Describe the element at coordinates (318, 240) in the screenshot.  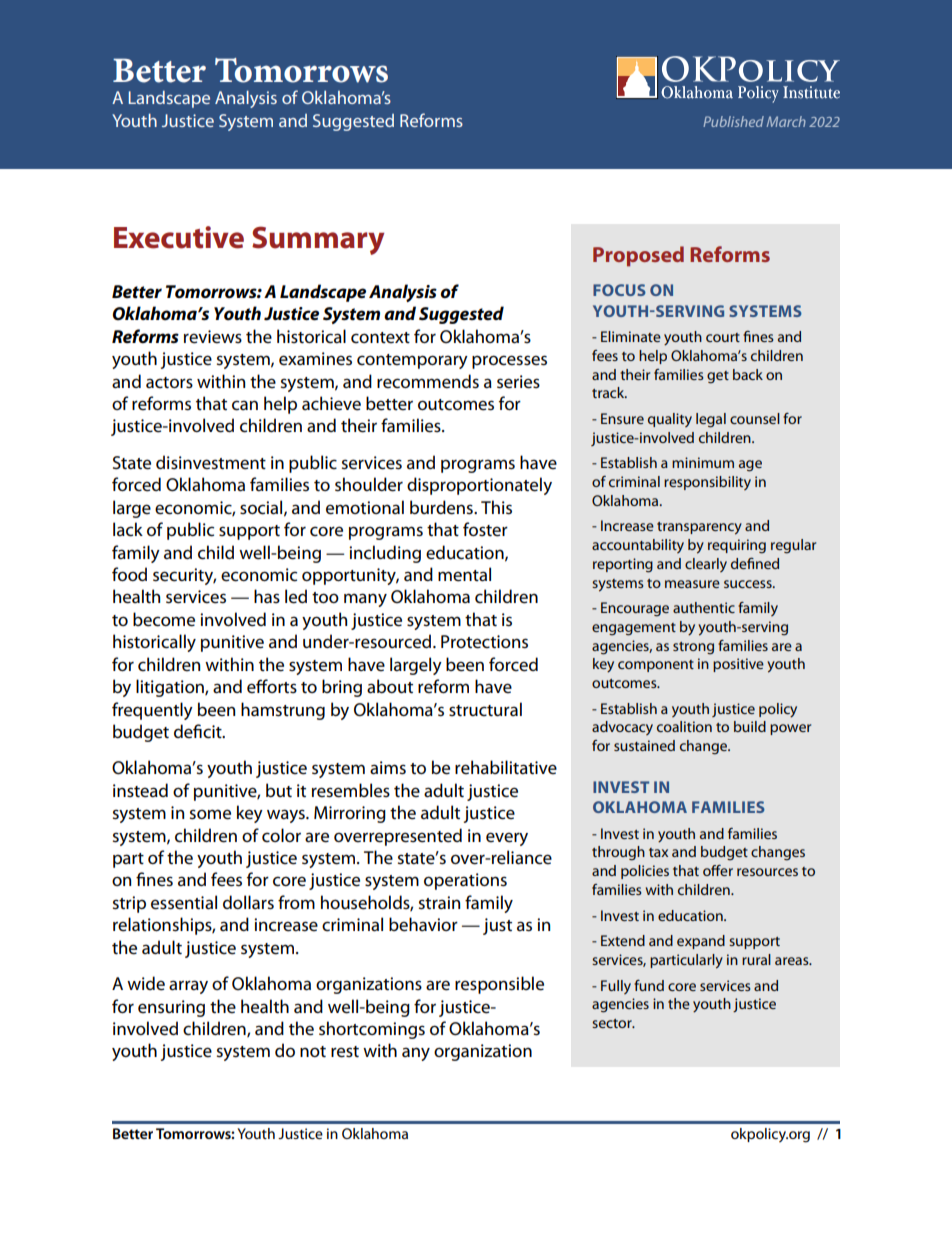
I see `Summary` at that location.
